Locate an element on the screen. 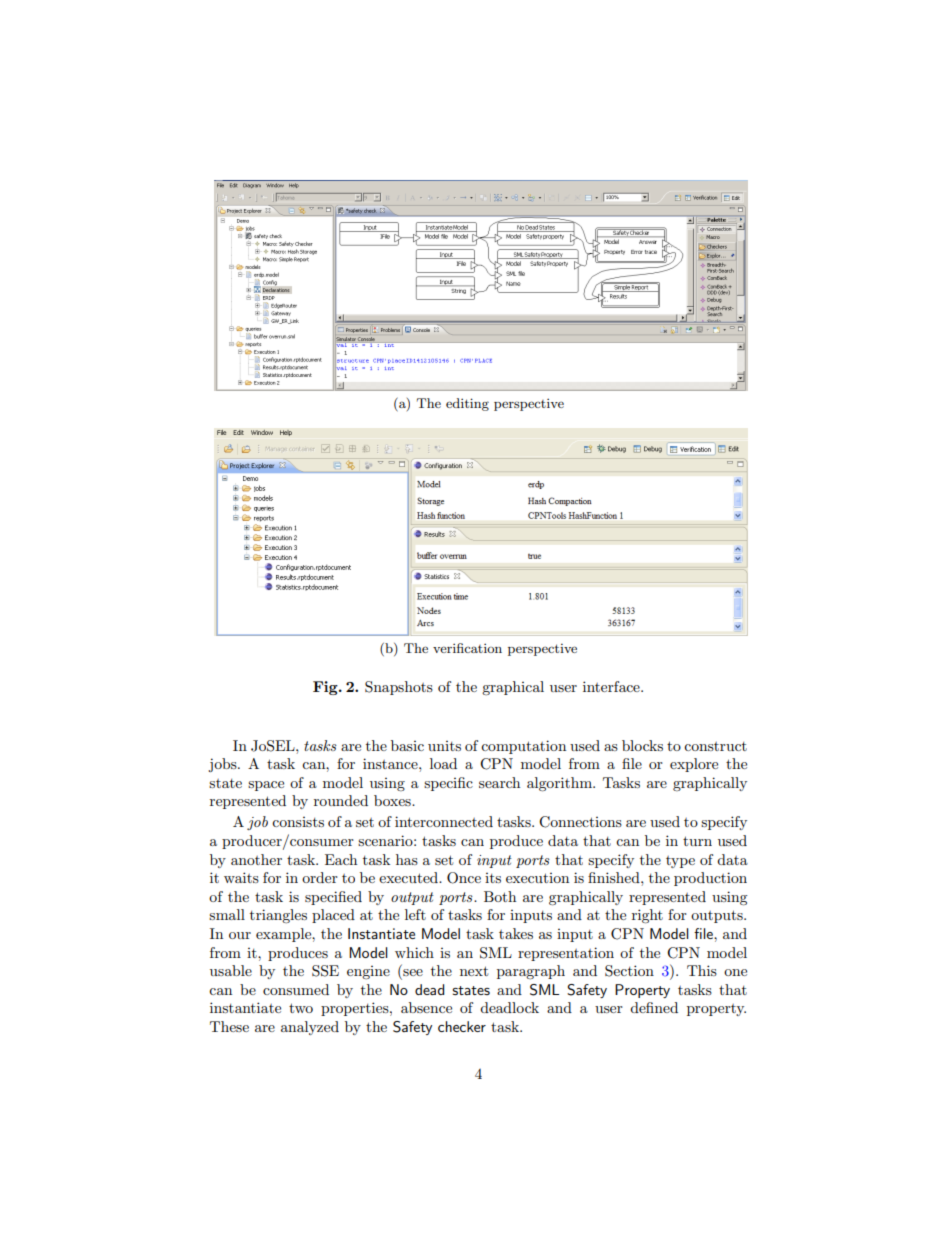  interface is located at coordinates (612, 686).
